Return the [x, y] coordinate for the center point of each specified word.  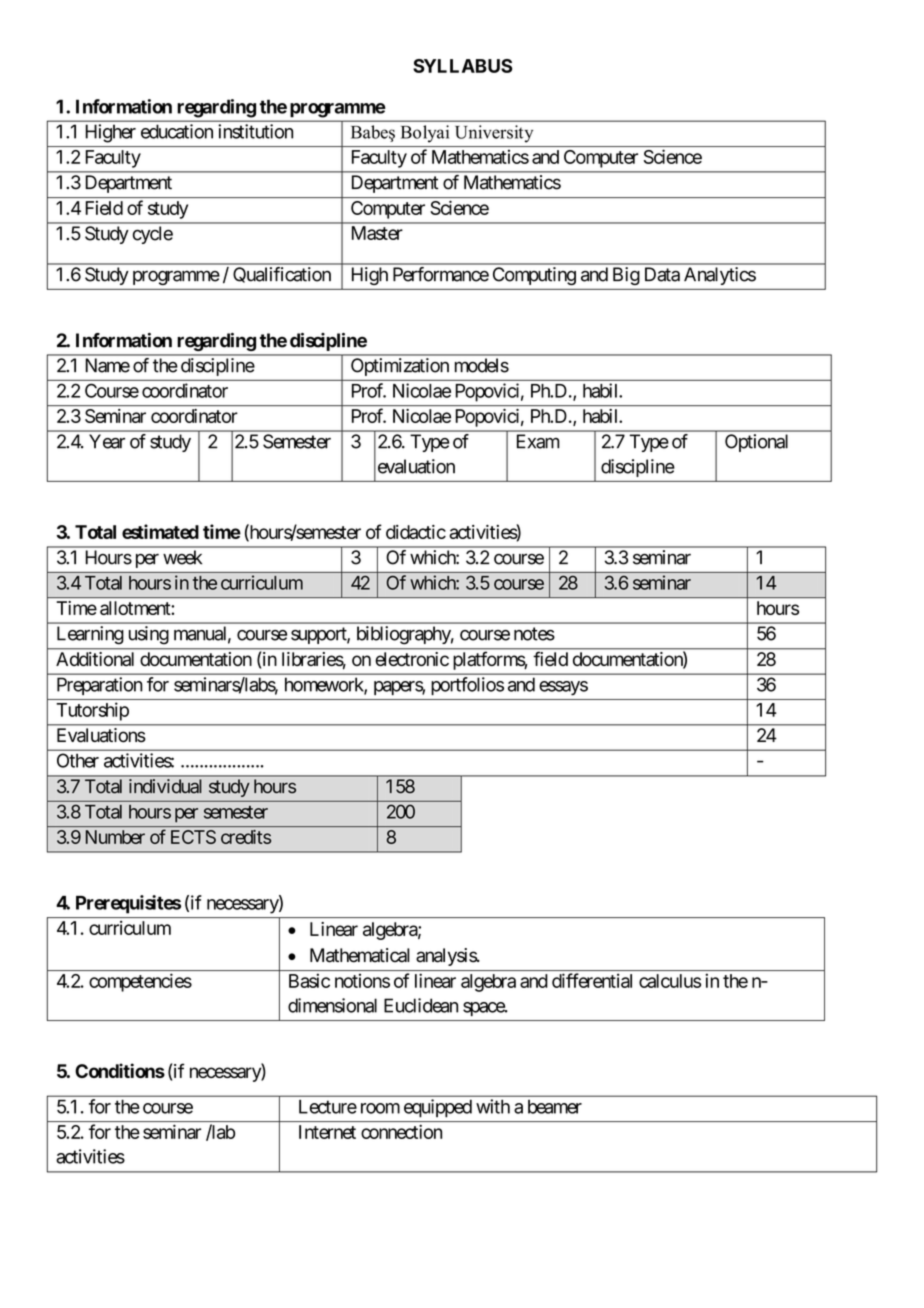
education [177, 131]
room [380, 1108]
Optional [756, 443]
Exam [538, 441]
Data [662, 274]
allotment [136, 608]
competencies [140, 982]
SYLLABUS [462, 66]
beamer [555, 1106]
